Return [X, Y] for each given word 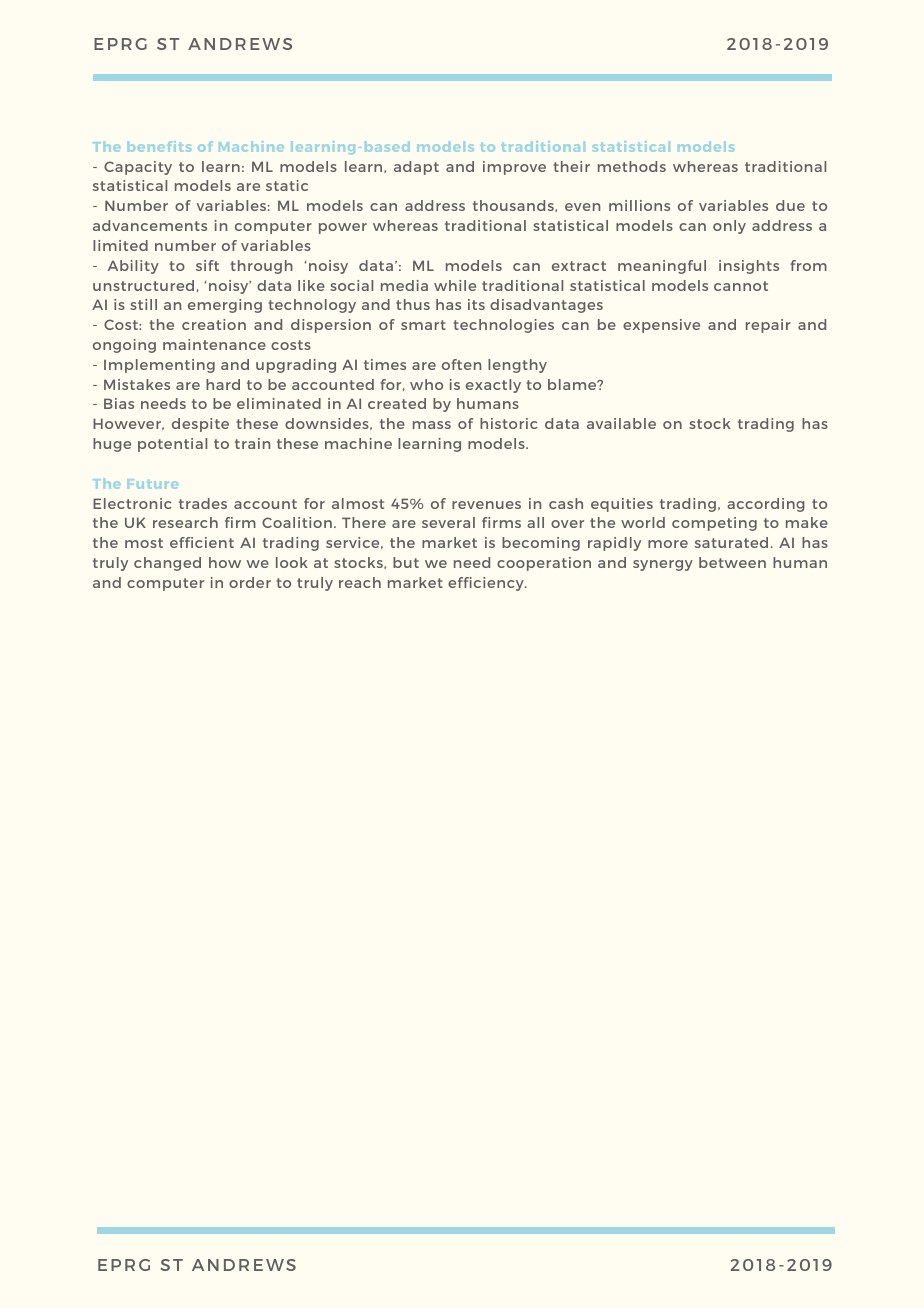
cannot [741, 286]
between [732, 562]
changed [167, 564]
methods [632, 166]
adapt [416, 168]
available [621, 423]
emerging [225, 306]
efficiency [487, 584]
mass [432, 425]
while [455, 285]
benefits [159, 146]
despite [200, 425]
